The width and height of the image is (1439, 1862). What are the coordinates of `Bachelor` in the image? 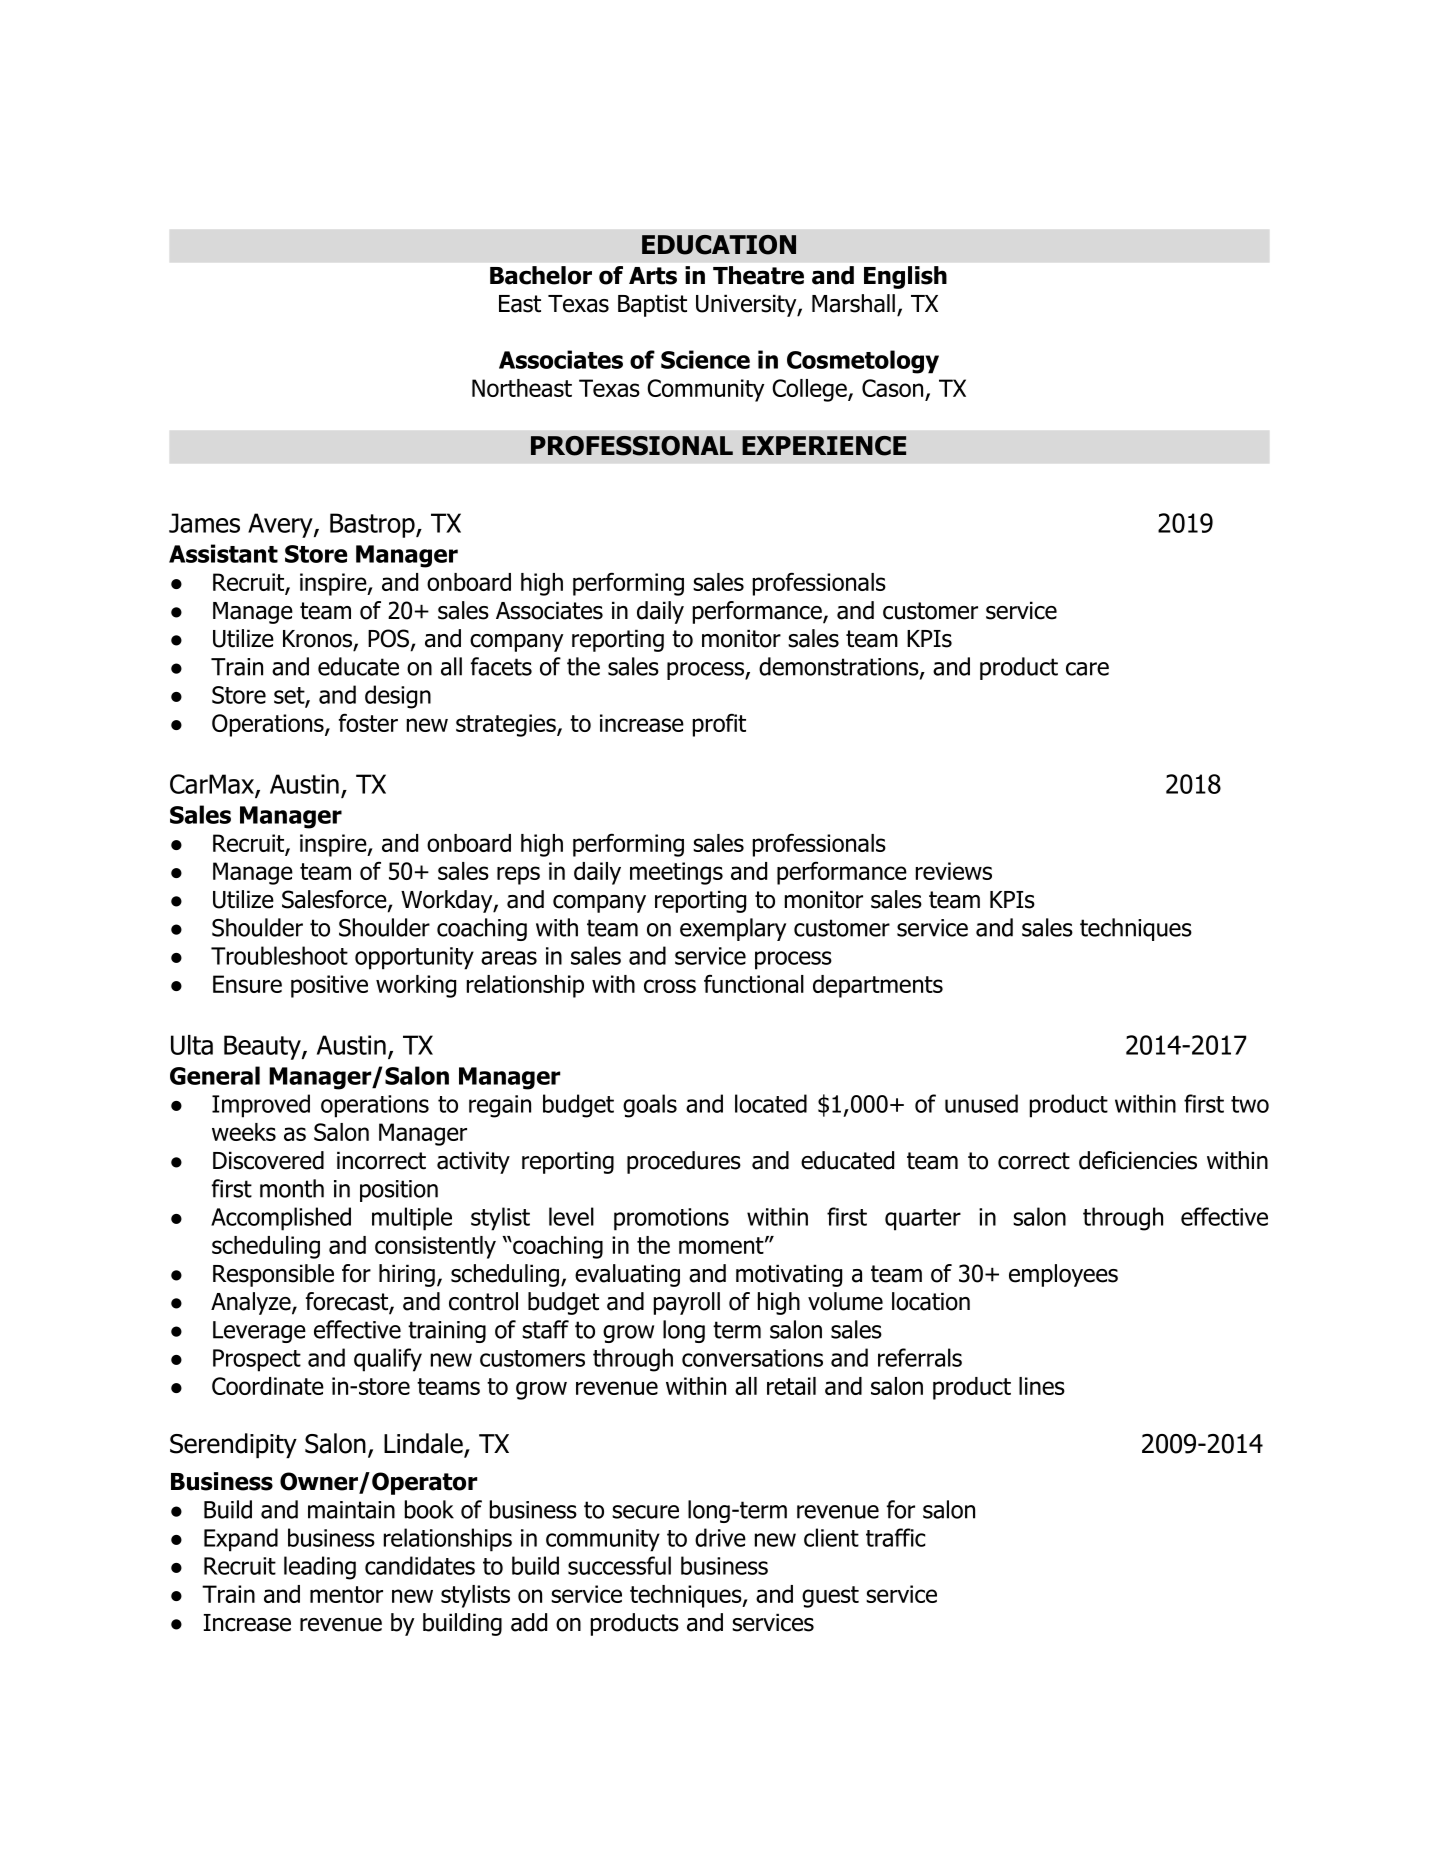 It's located at (541, 275).
